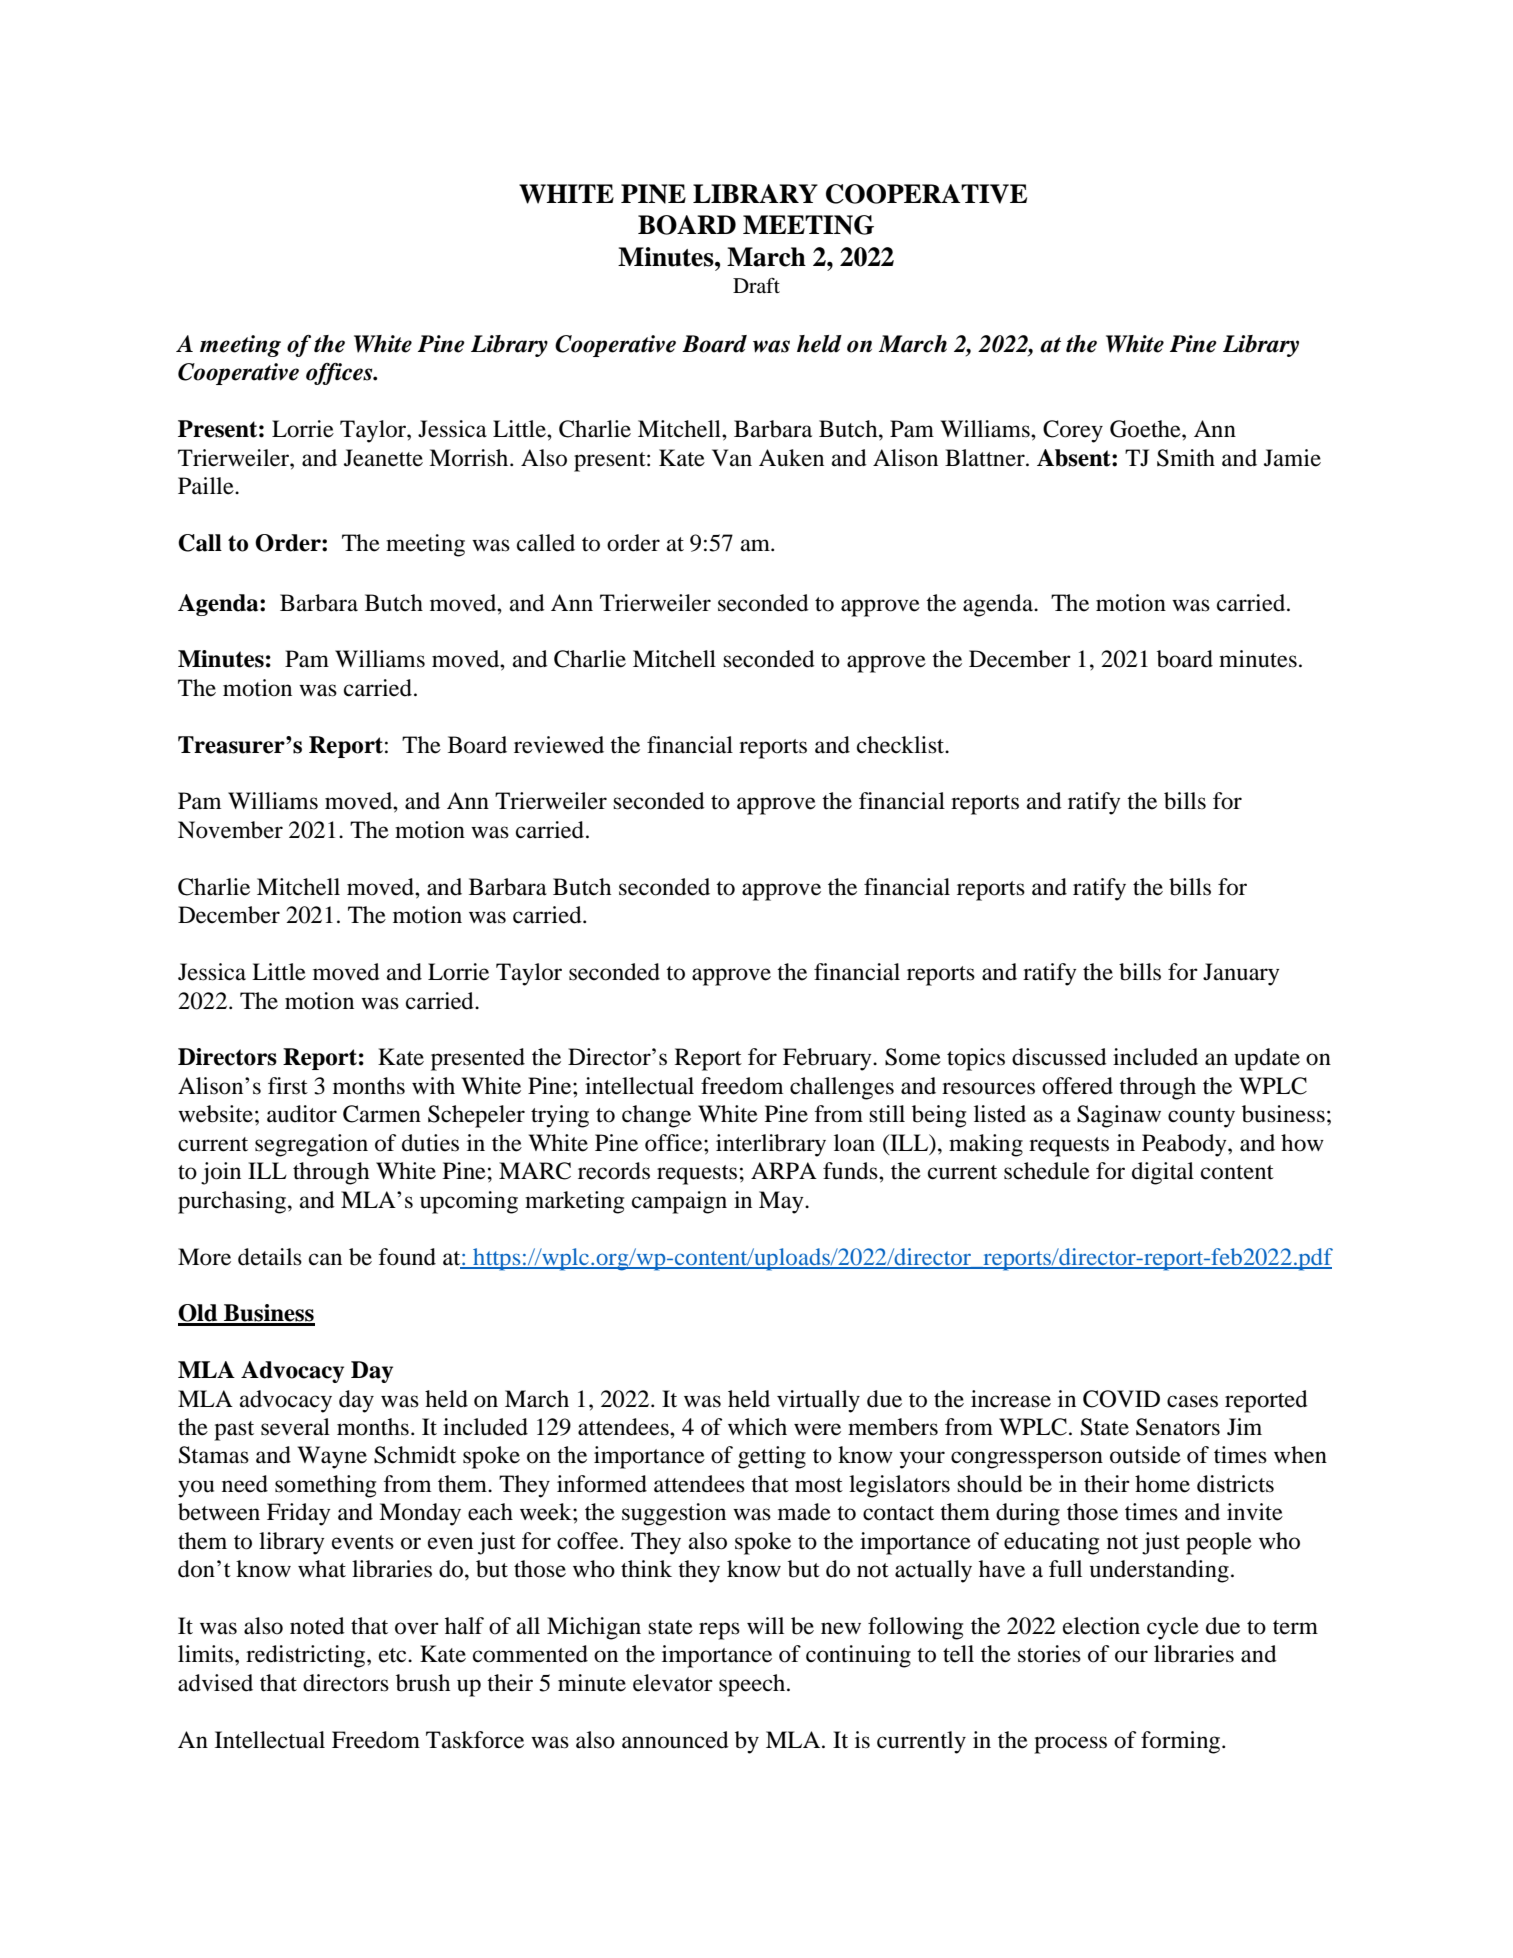 This page has width=1513, height=1958. Describe the element at coordinates (818, 1401) in the page. I see `virtually` at that location.
